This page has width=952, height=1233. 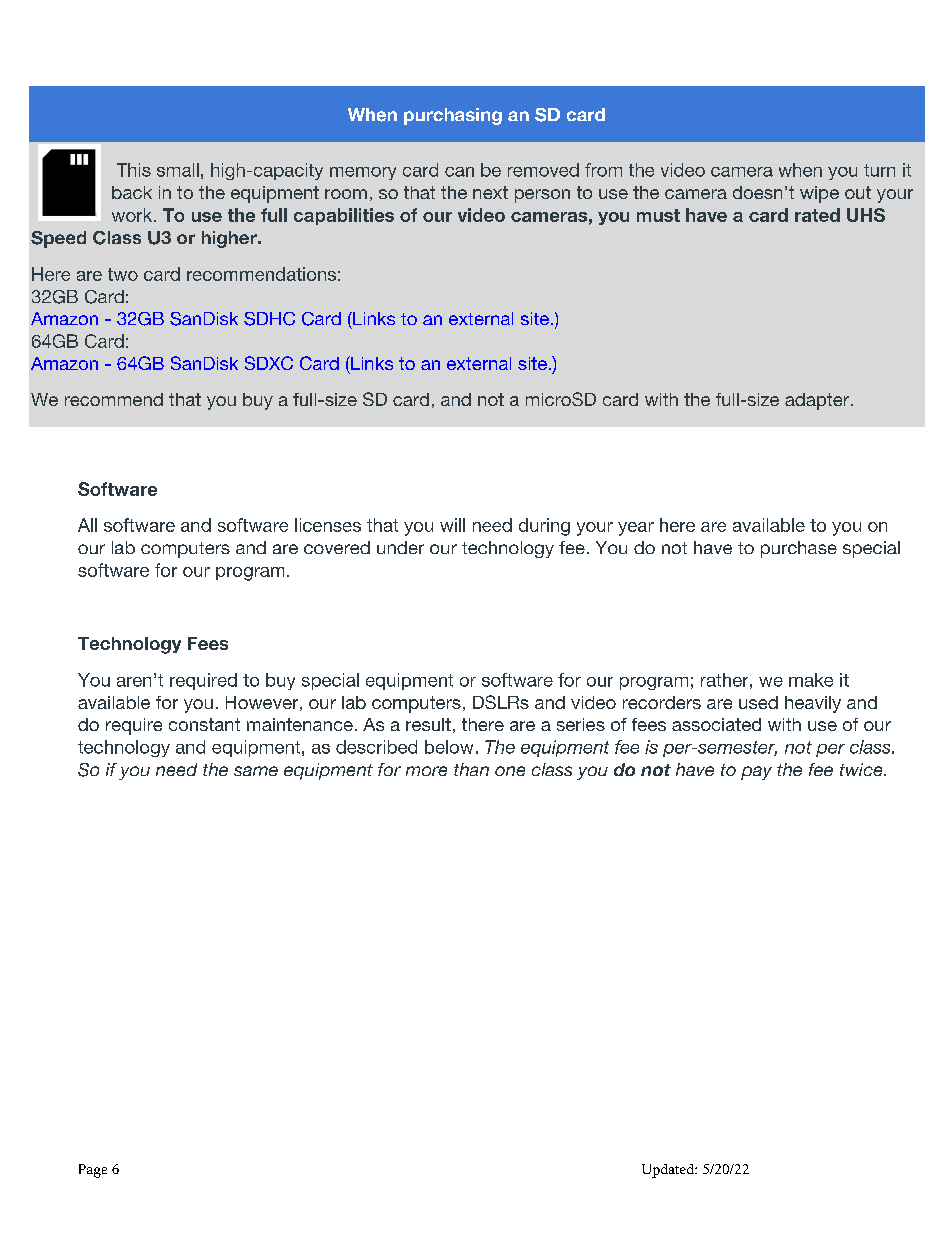 I want to click on will, so click(x=452, y=525).
